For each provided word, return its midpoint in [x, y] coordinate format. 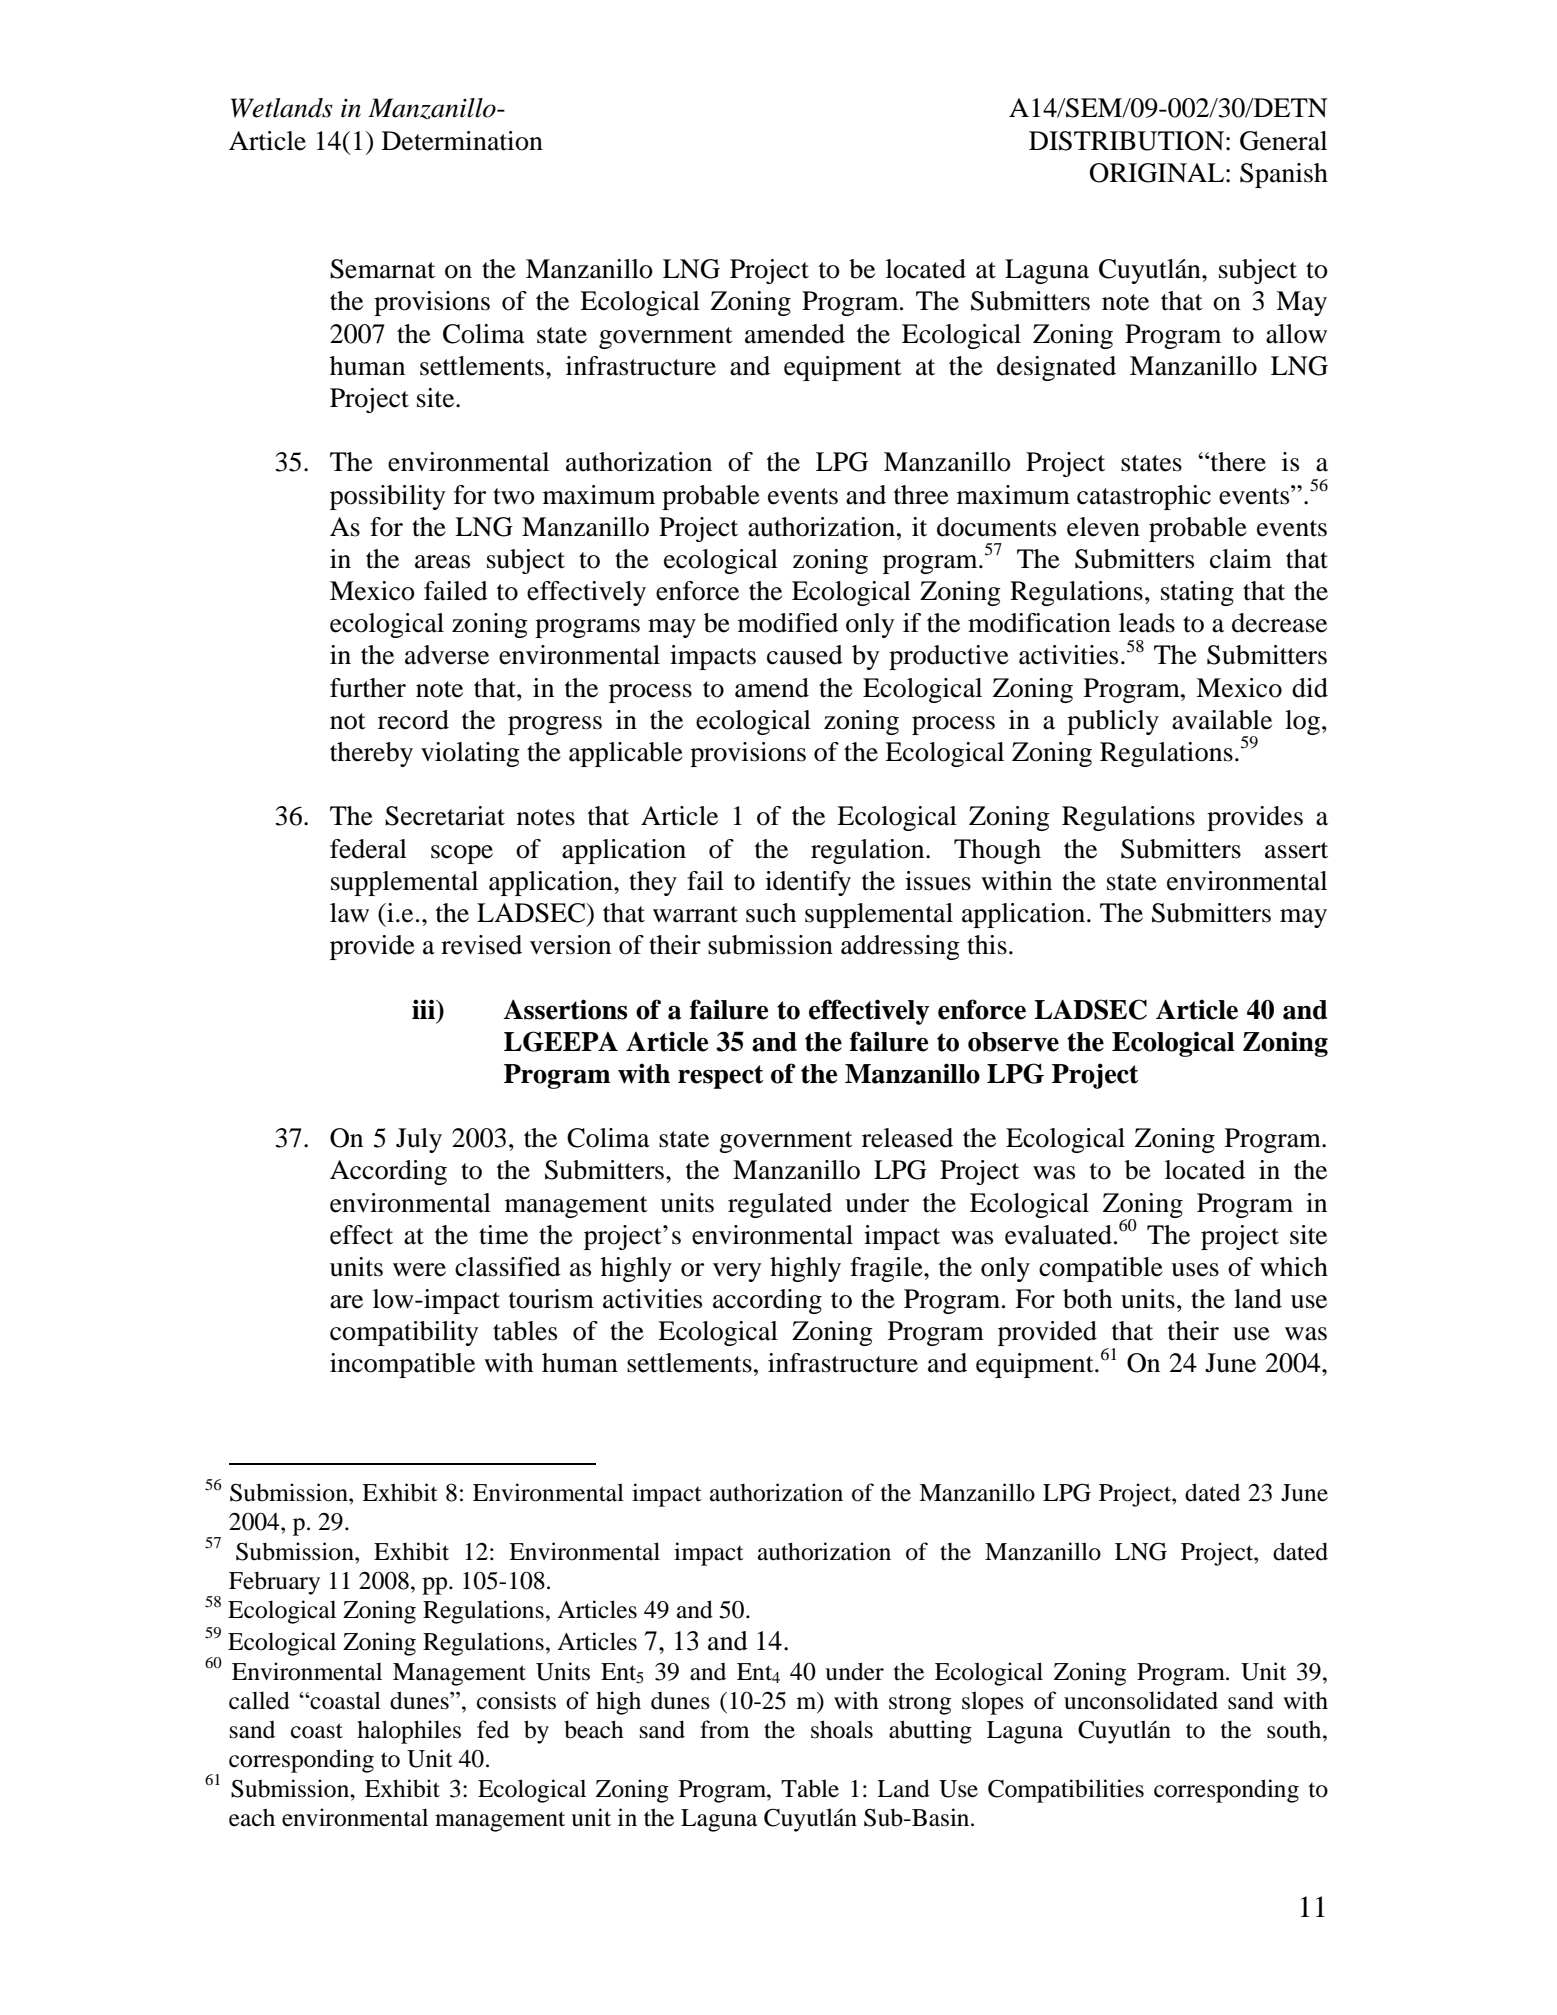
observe [1013, 1042]
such [771, 913]
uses [1195, 1270]
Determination [462, 141]
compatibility [404, 1333]
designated [1056, 368]
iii [424, 1009]
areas [442, 562]
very [737, 1272]
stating [1197, 593]
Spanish [1284, 175]
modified [788, 623]
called [259, 1700]
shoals [842, 1729]
